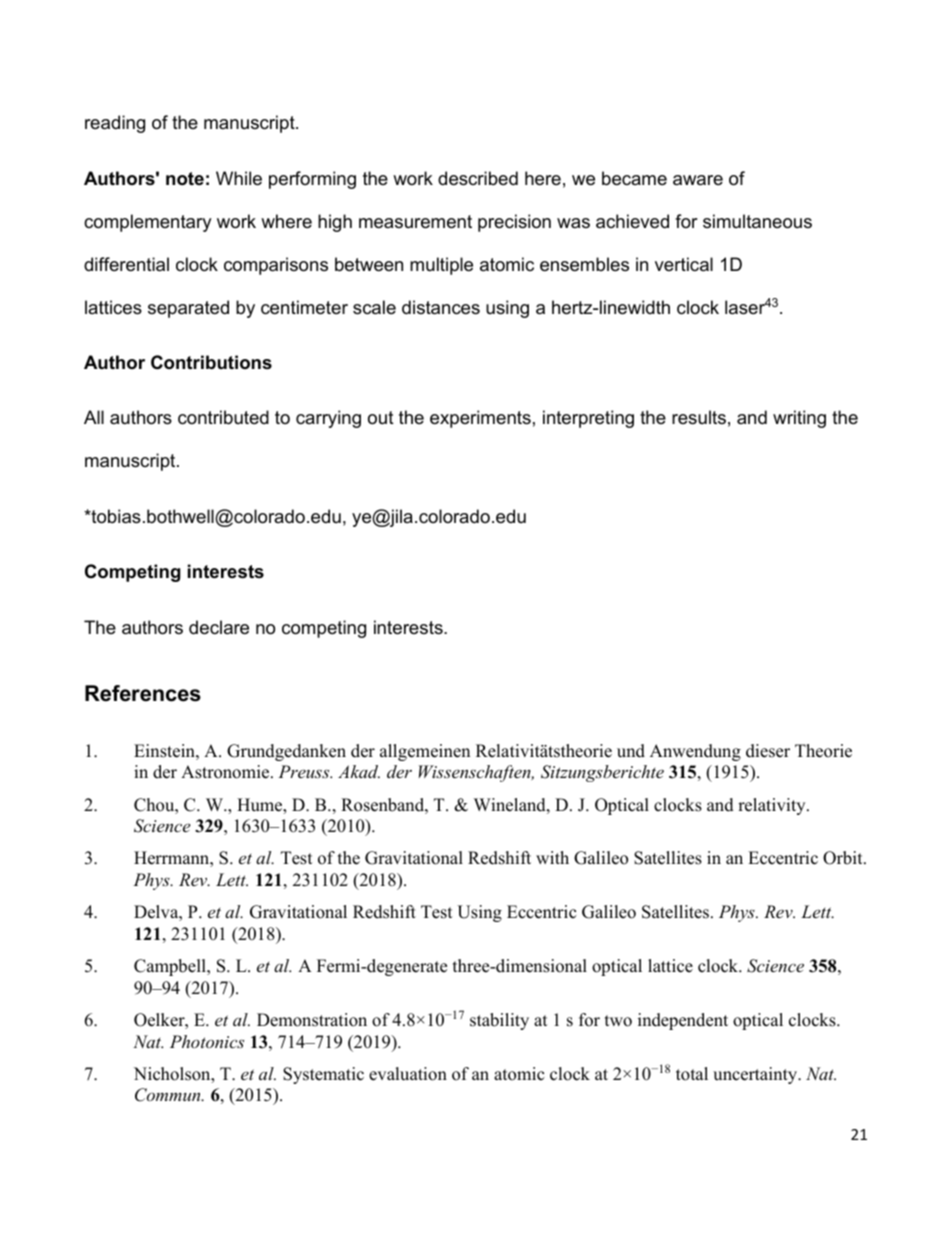 This screenshot has height=1233, width=952. What do you see at coordinates (185, 179) in the screenshot?
I see `note` at bounding box center [185, 179].
